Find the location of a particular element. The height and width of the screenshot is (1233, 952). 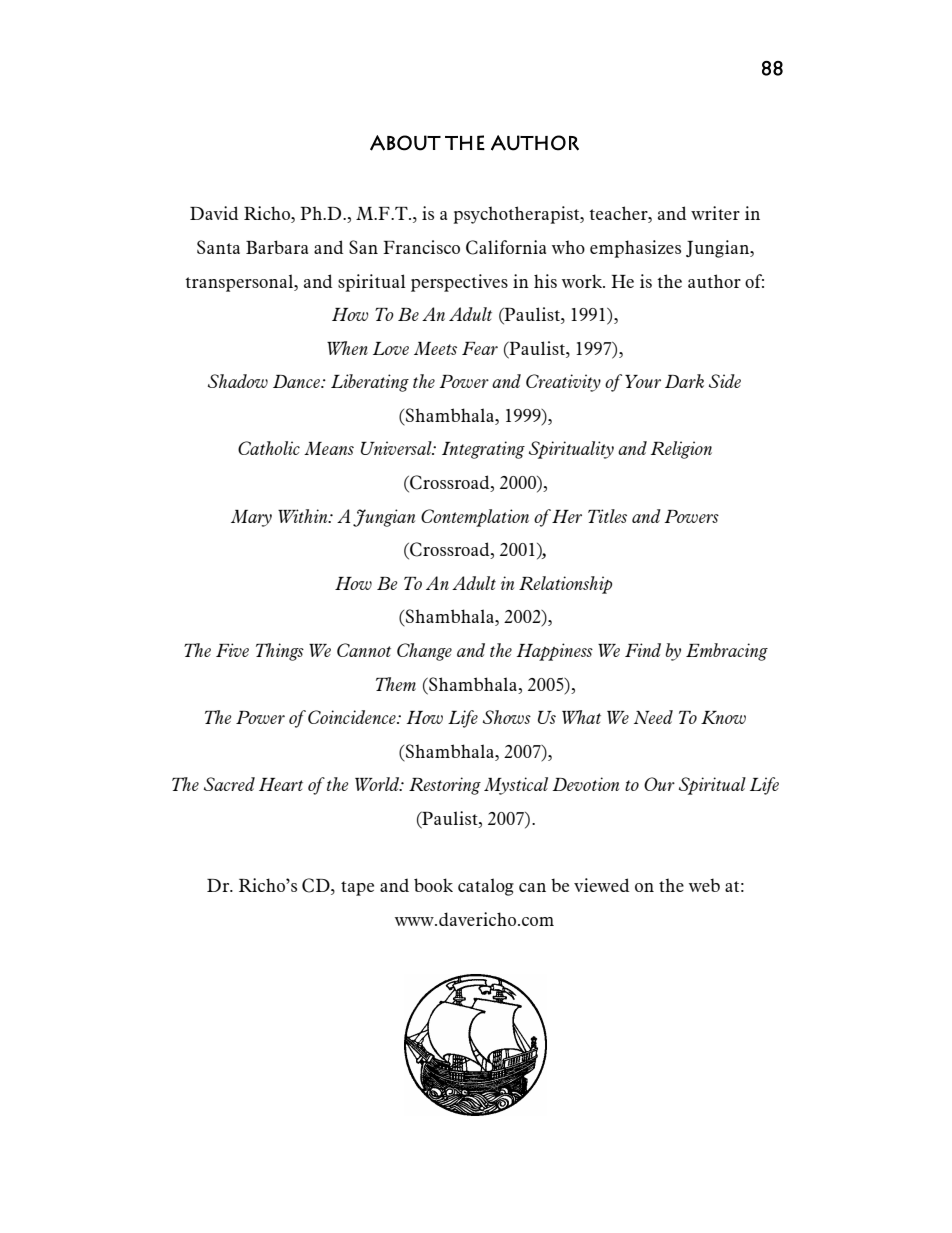

Contemplation is located at coordinates (475, 518).
